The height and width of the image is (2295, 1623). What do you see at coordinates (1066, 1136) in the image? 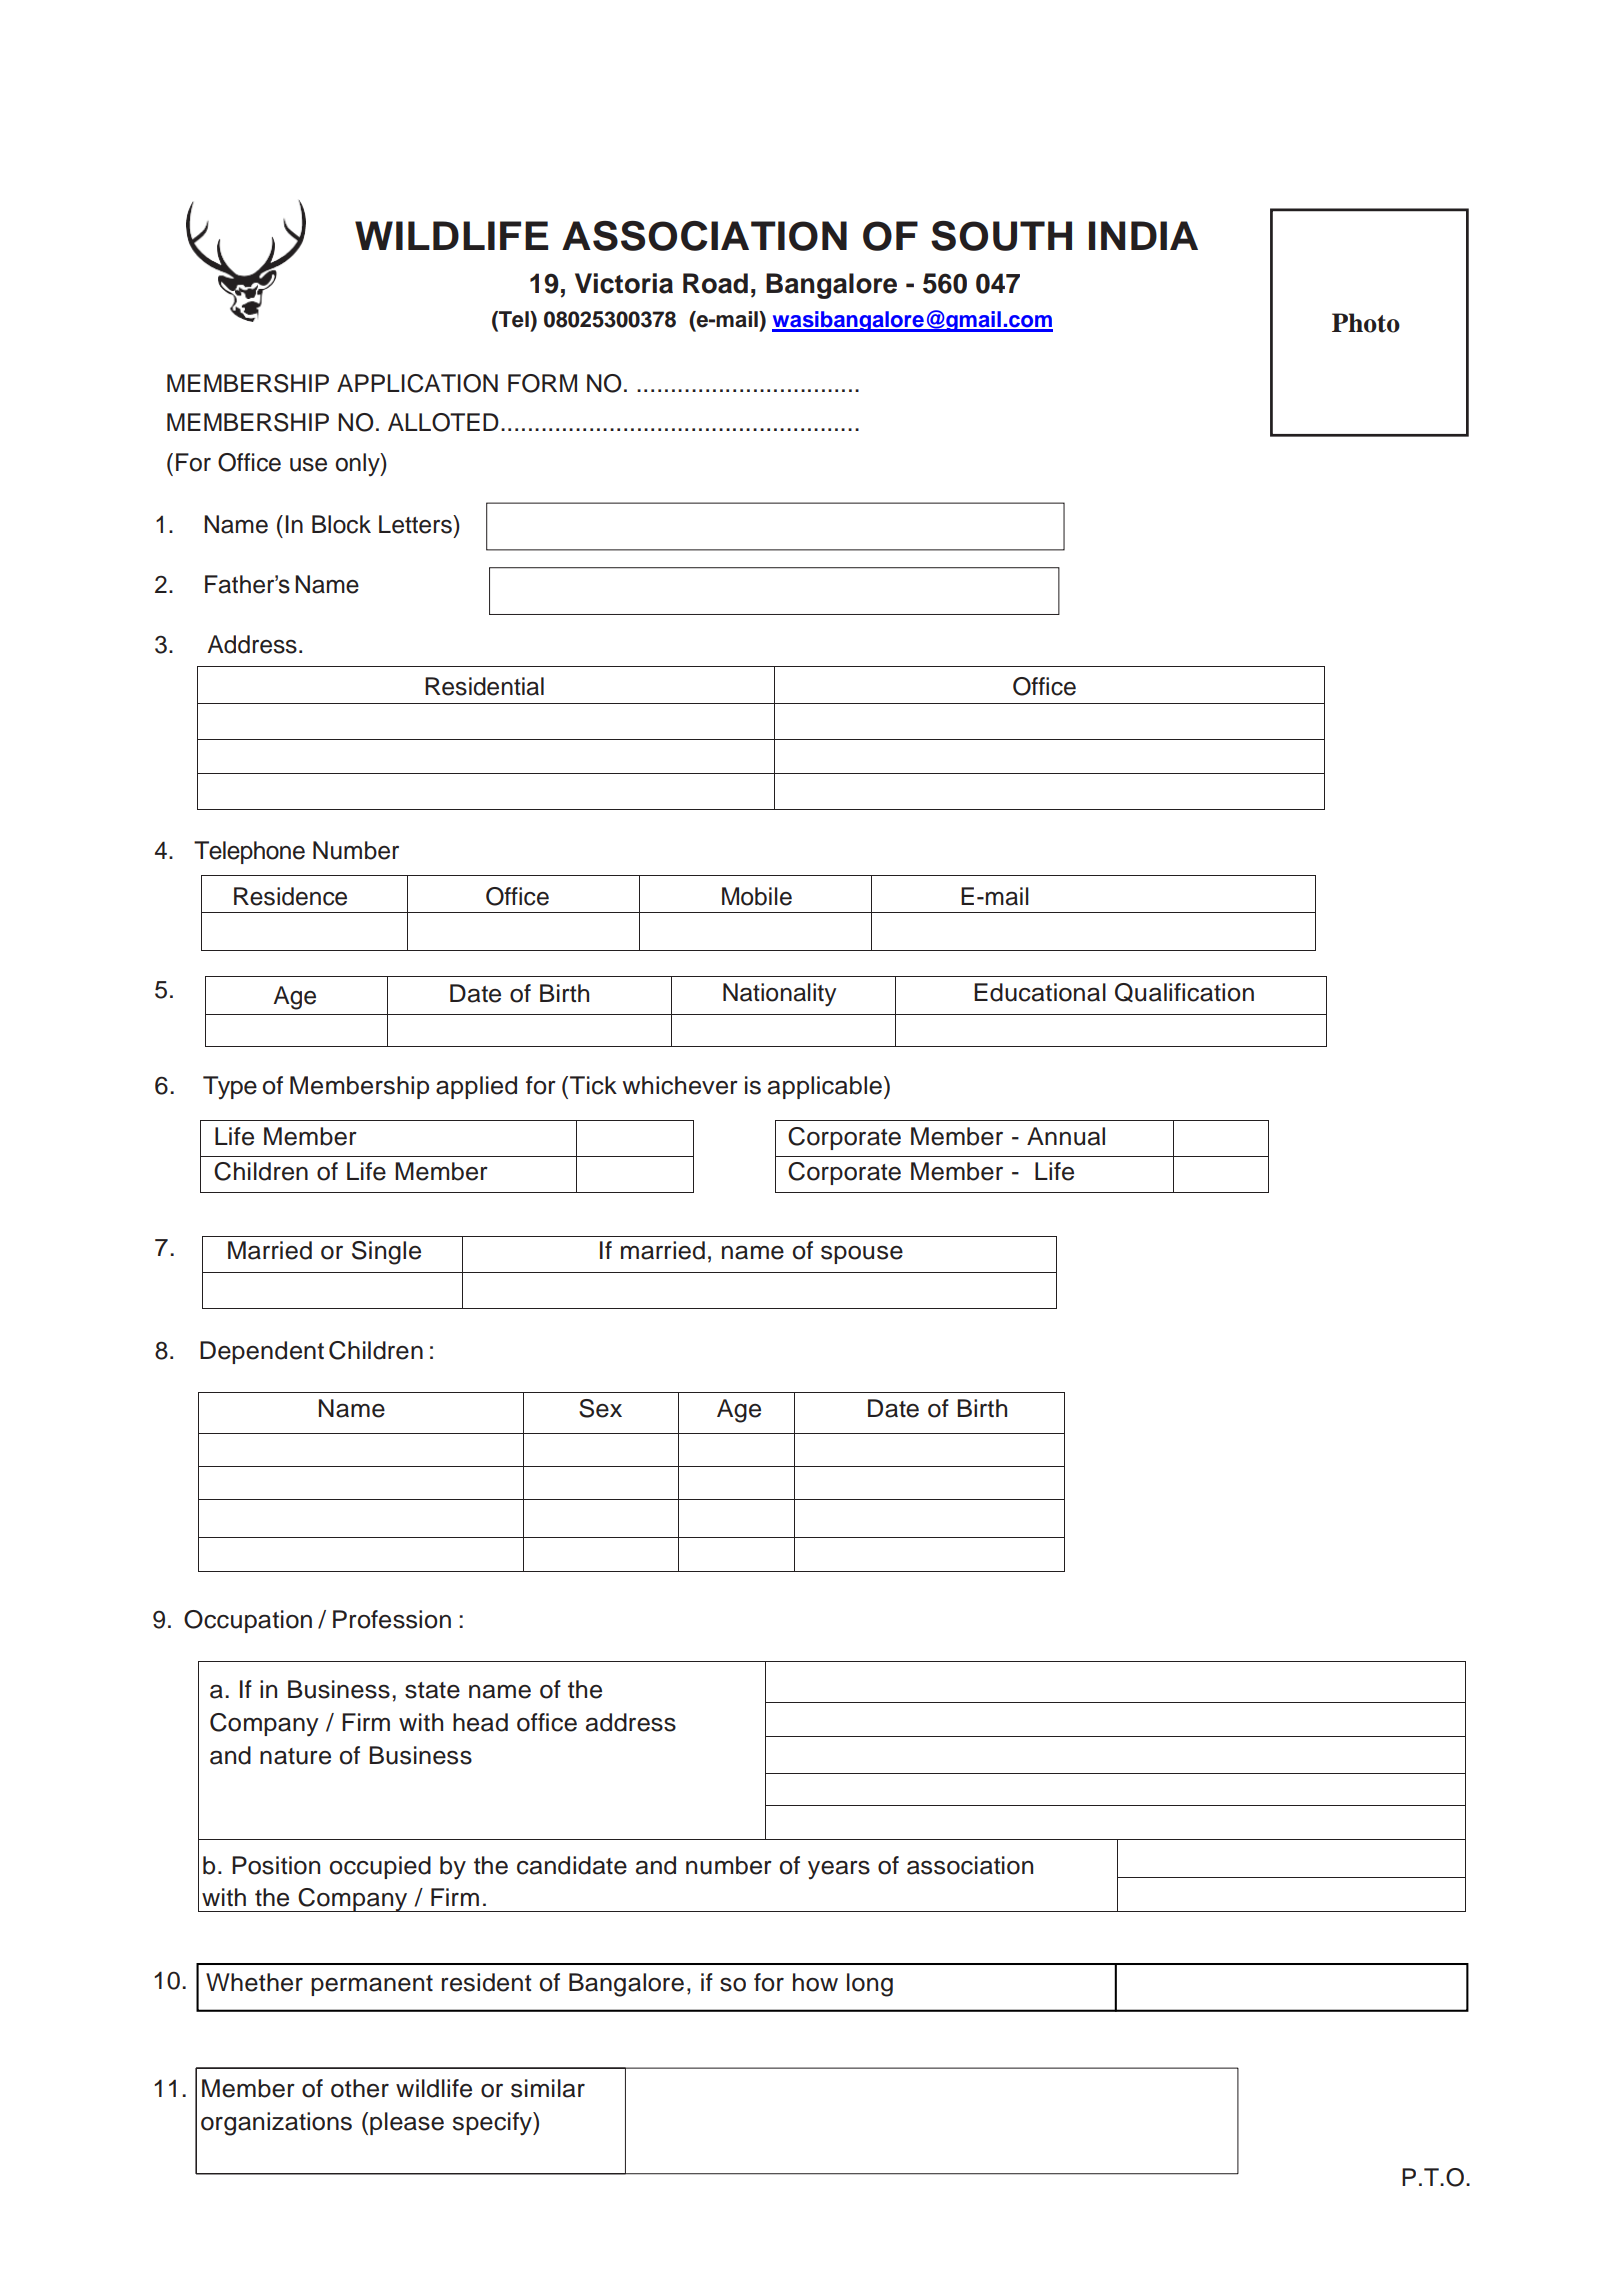
I see `Annual` at bounding box center [1066, 1136].
